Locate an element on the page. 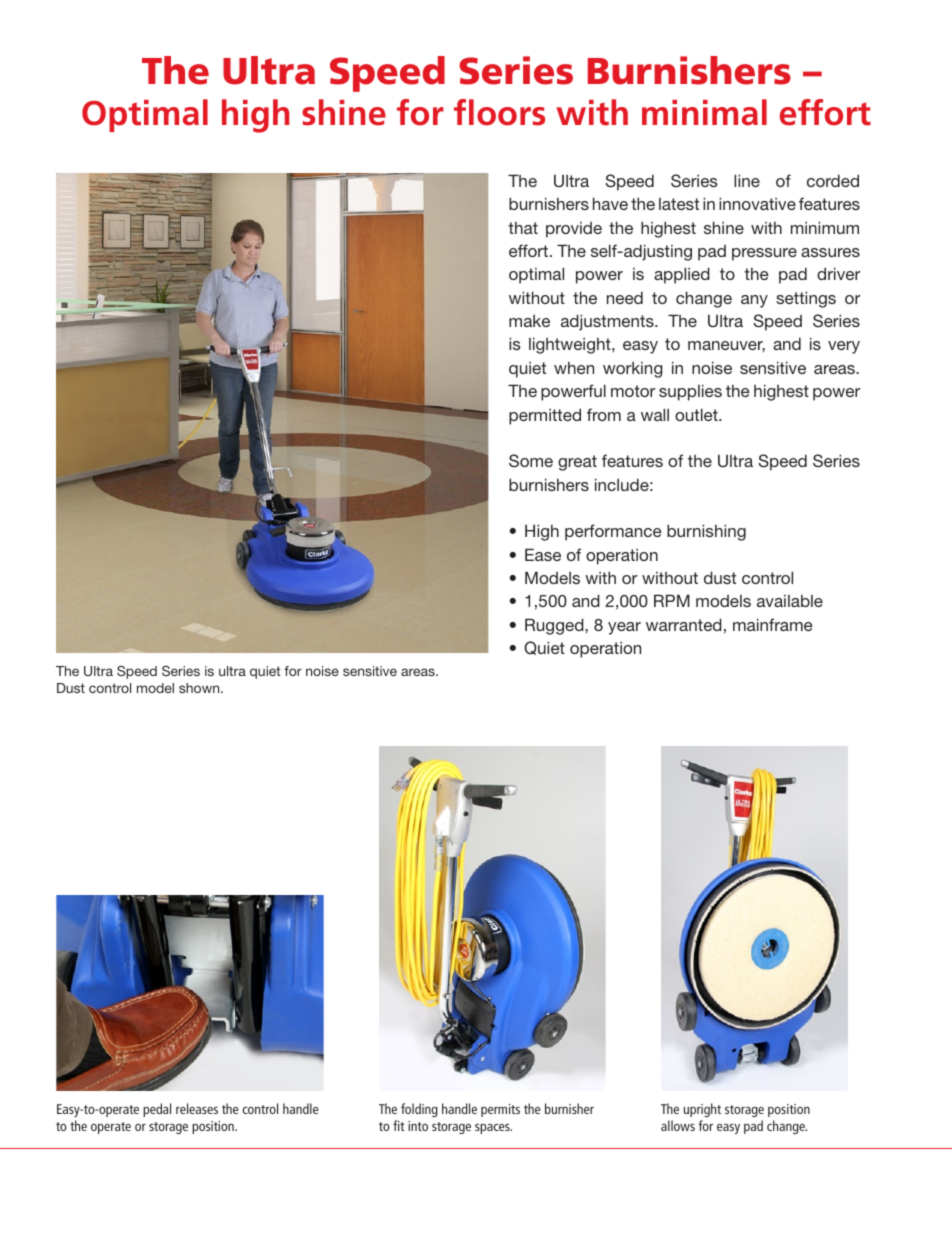 The width and height of the document is (952, 1233). permits is located at coordinates (500, 1110).
